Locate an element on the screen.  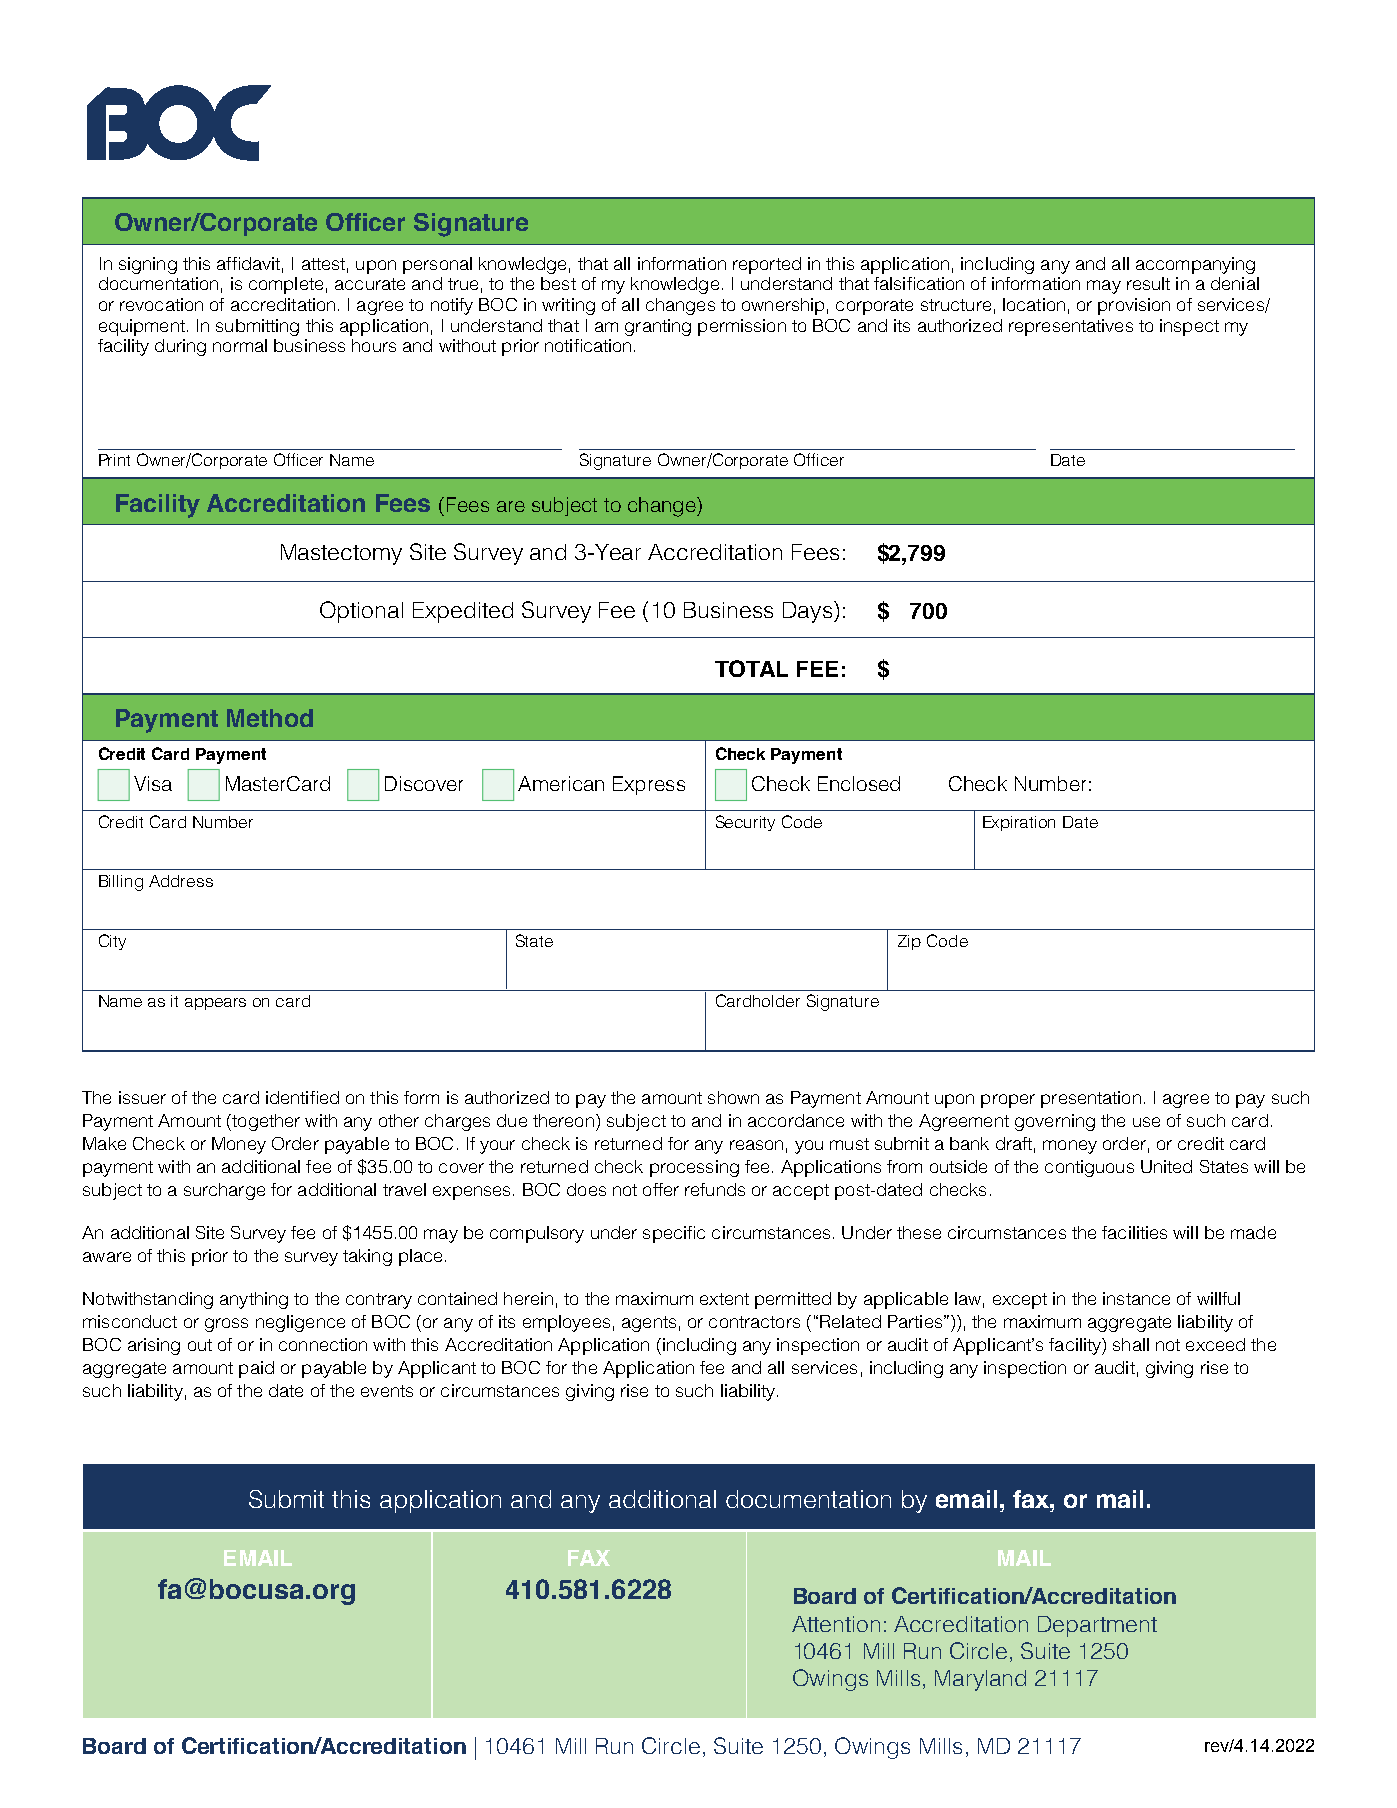
instance is located at coordinates (1136, 1298).
